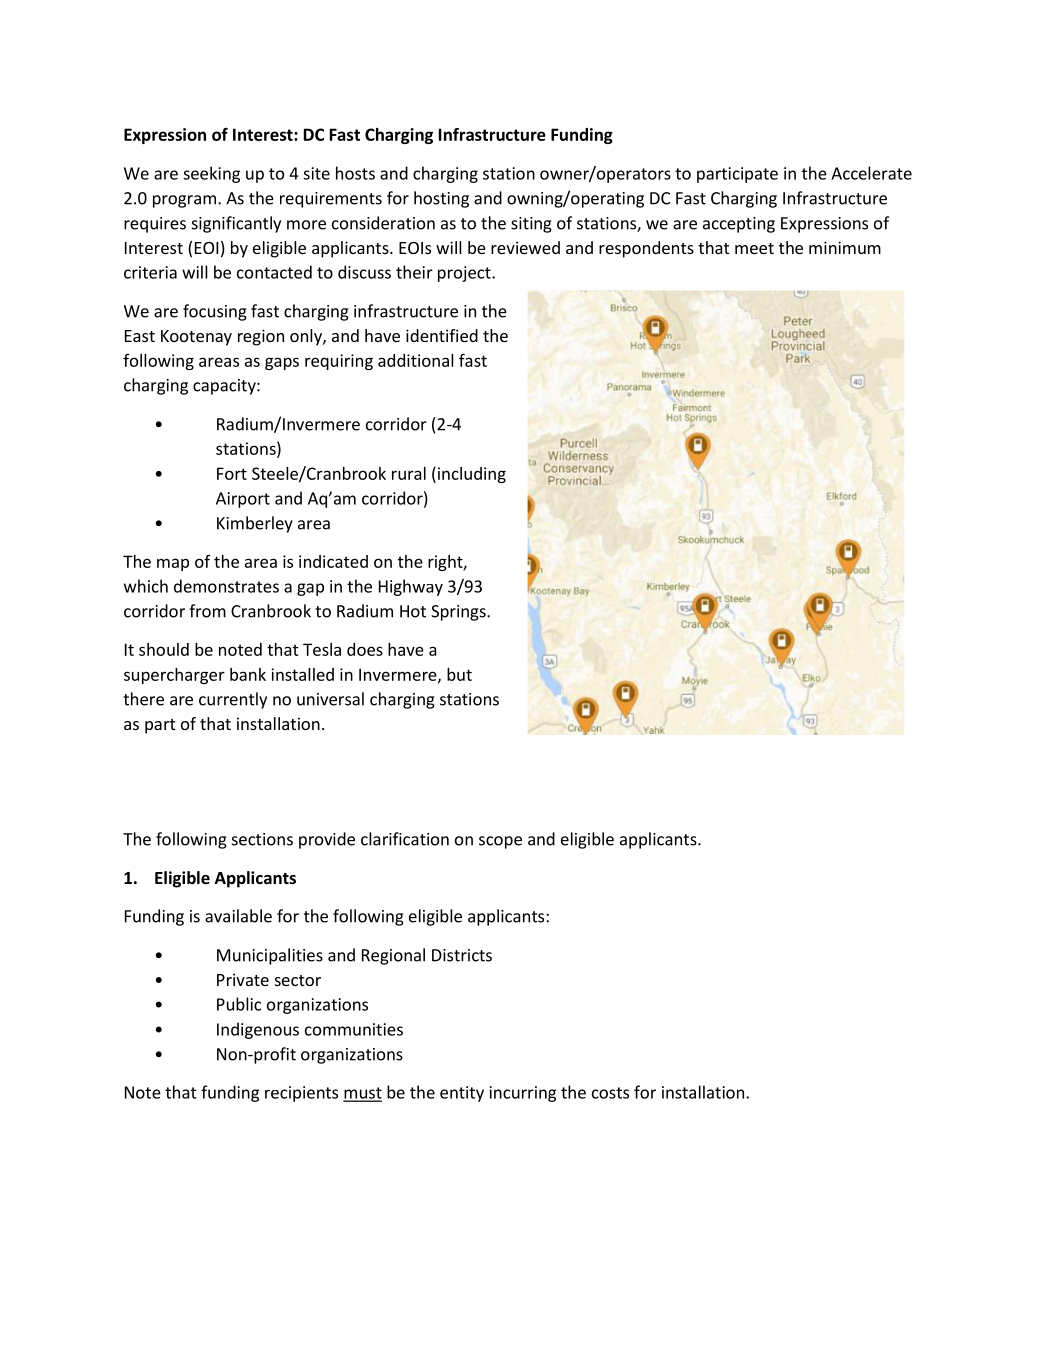 This screenshot has width=1047, height=1355. I want to click on but, so click(459, 674).
